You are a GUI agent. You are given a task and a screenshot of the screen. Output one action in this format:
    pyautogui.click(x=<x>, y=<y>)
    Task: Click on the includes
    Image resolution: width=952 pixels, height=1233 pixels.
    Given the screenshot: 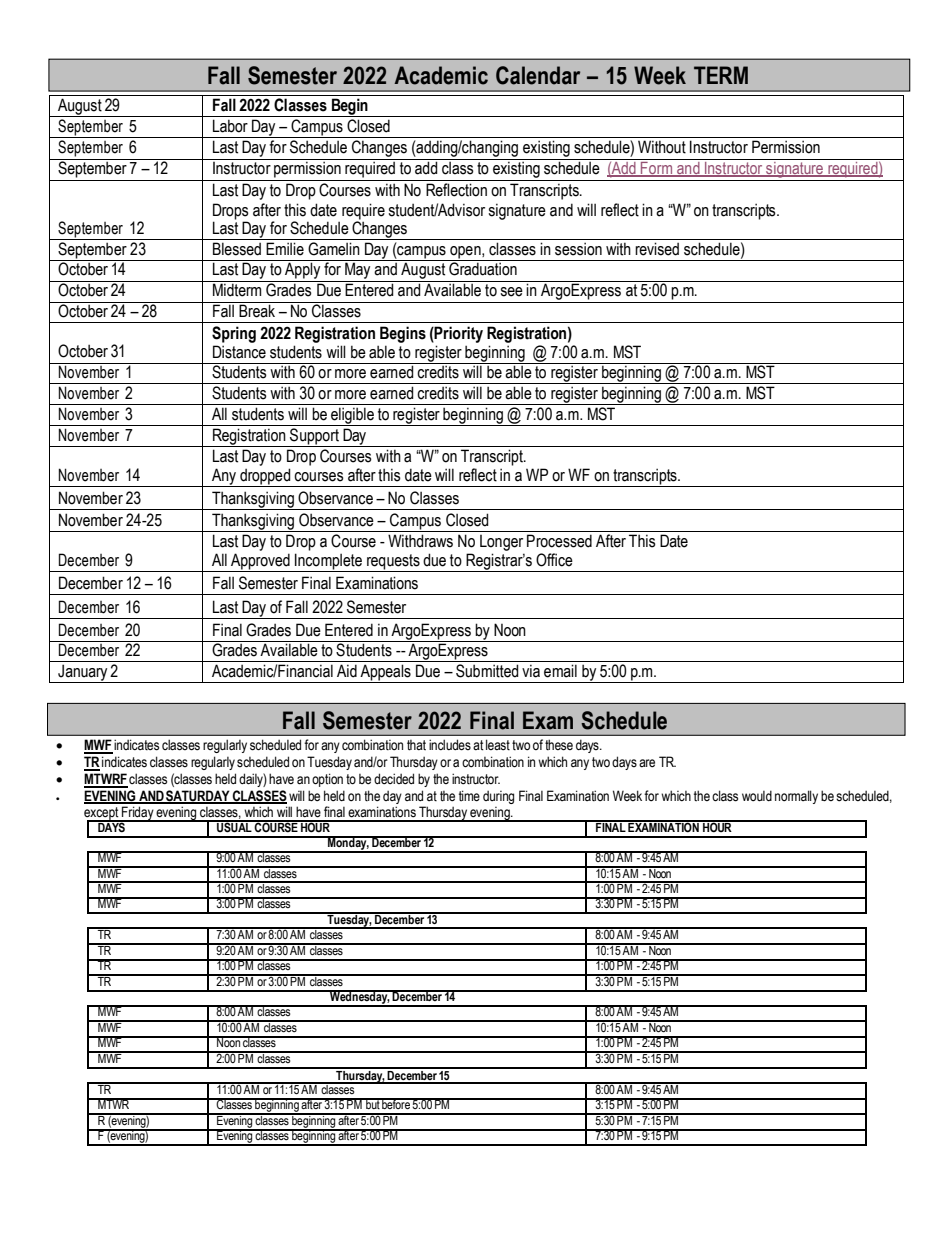 What is the action you would take?
    pyautogui.click(x=450, y=745)
